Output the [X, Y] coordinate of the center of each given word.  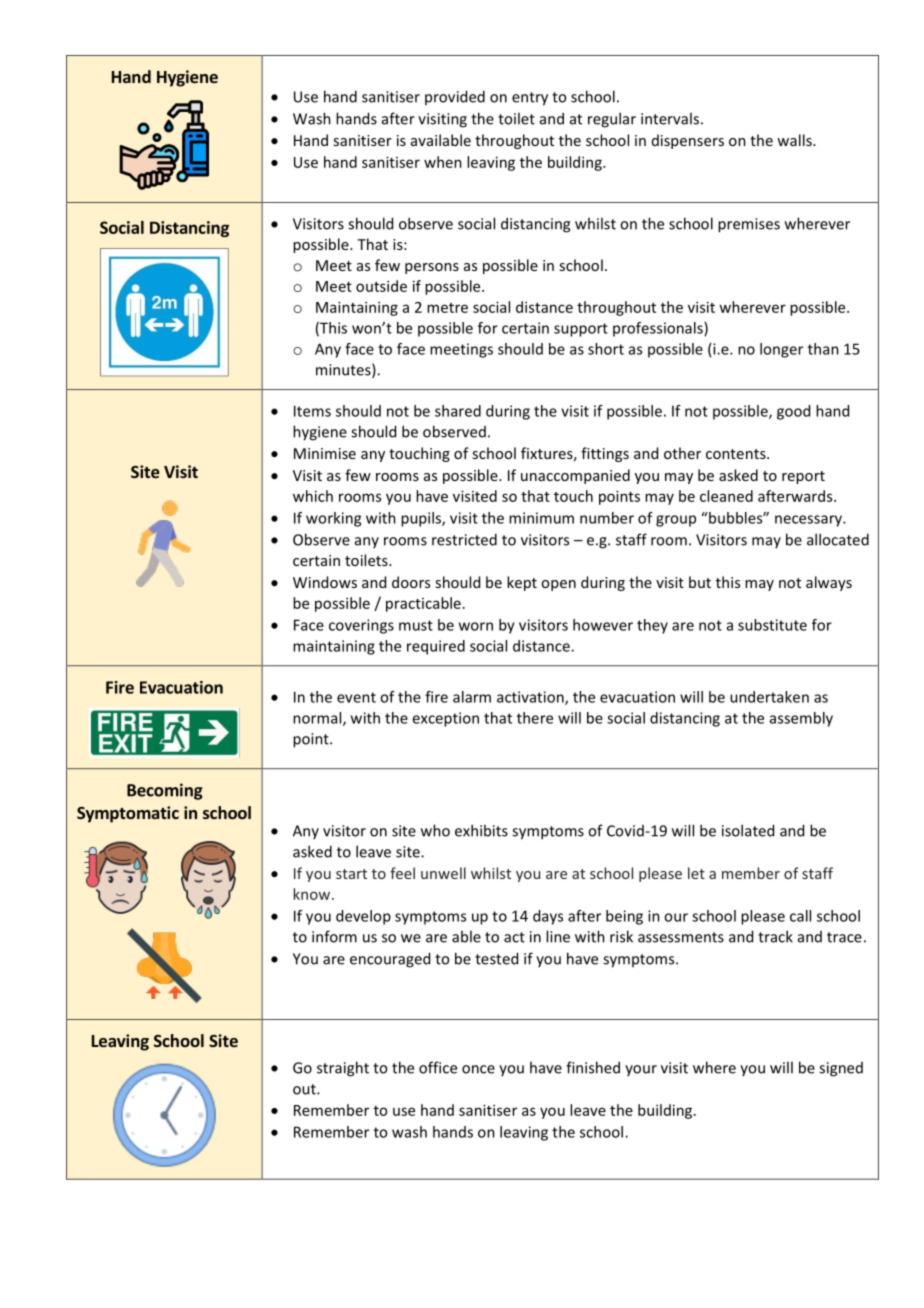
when [443, 162]
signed [841, 1069]
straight [343, 1069]
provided [455, 97]
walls [795, 140]
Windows [325, 582]
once [478, 1069]
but [700, 582]
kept [522, 583]
